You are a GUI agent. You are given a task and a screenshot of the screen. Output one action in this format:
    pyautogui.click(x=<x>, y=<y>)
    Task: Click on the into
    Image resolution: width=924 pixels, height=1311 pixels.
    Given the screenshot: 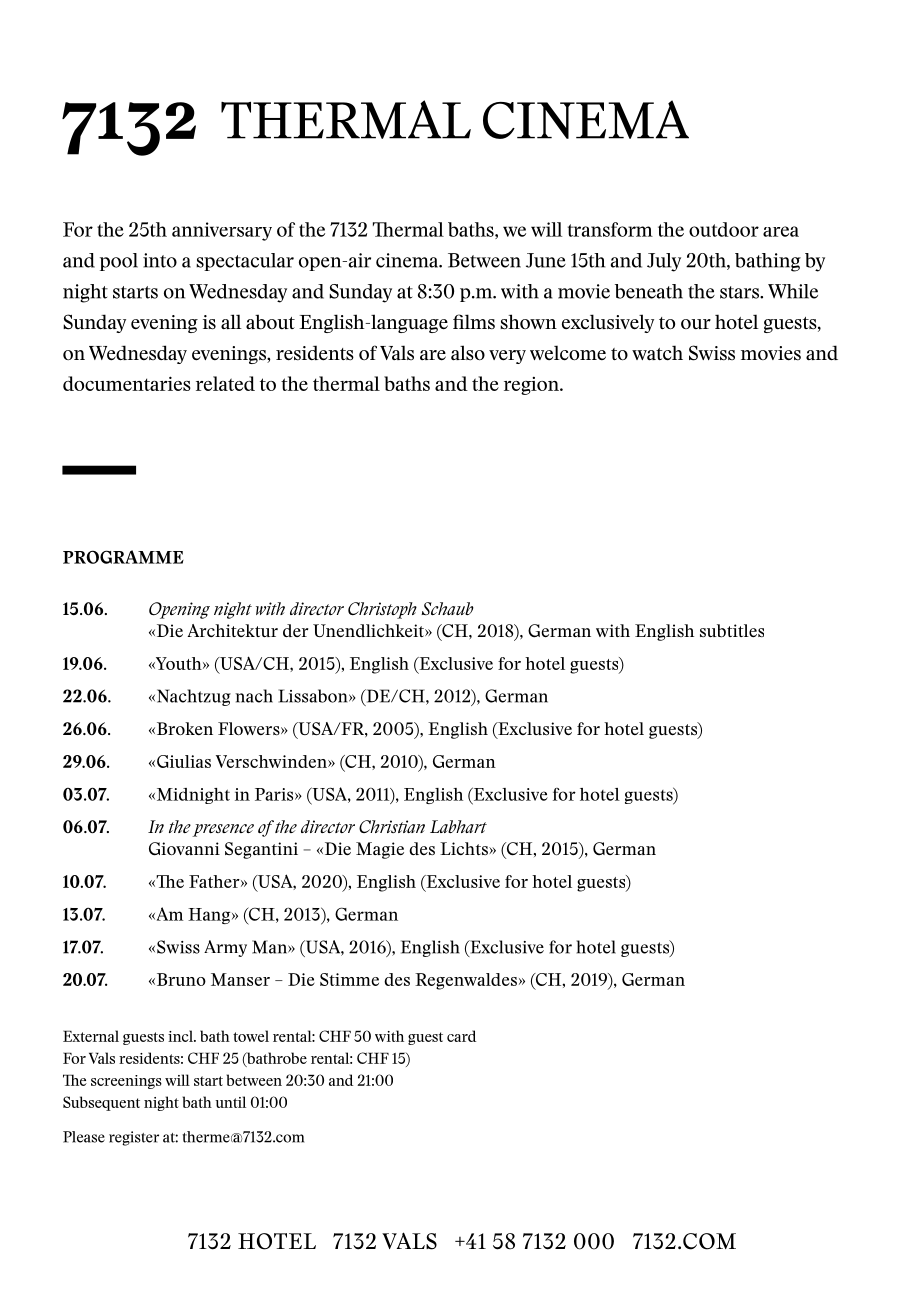 What is the action you would take?
    pyautogui.click(x=160, y=260)
